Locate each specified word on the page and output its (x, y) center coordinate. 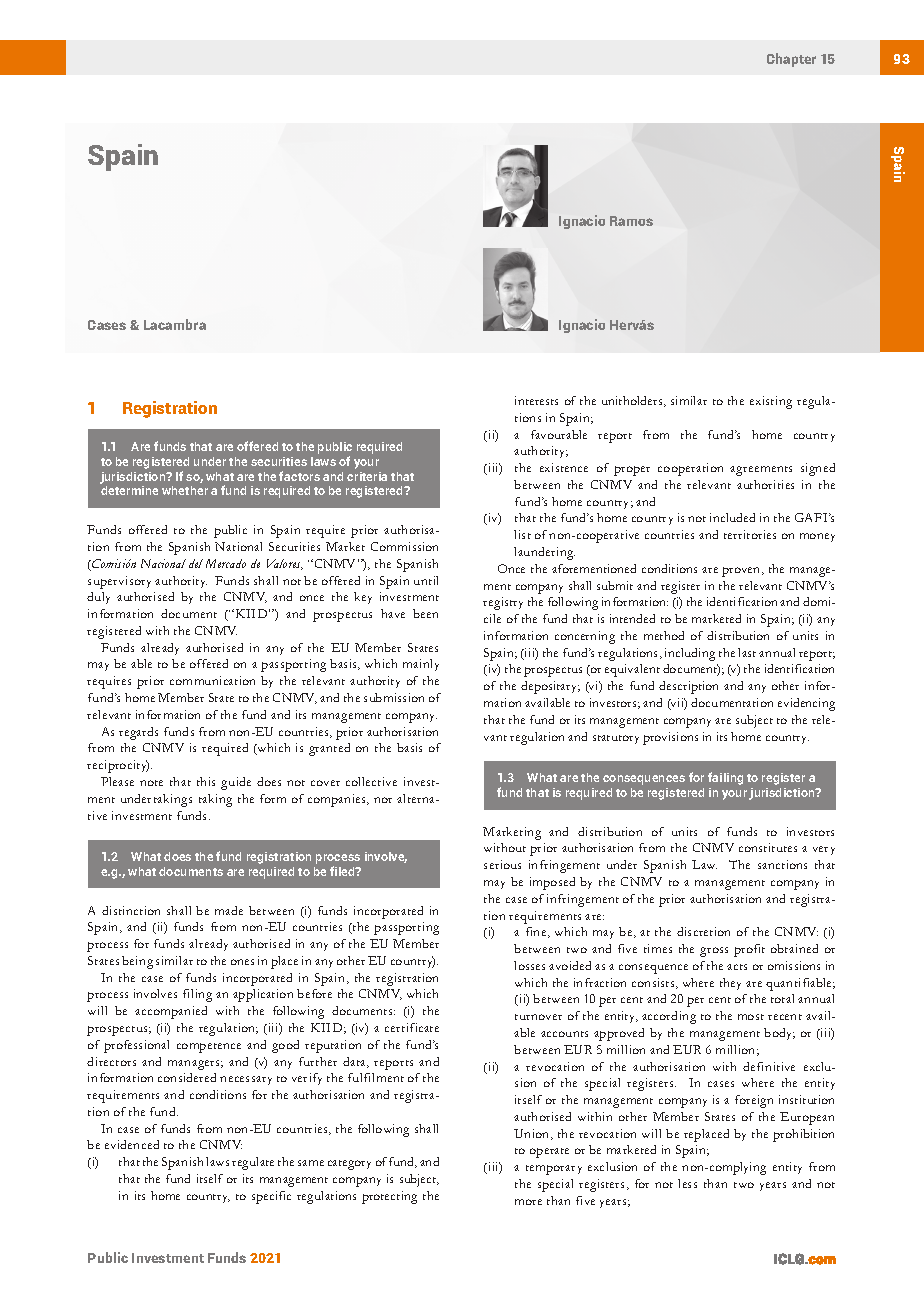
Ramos (631, 221)
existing (771, 402)
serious (502, 864)
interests (536, 400)
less (687, 1183)
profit (749, 950)
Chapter (791, 60)
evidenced (132, 1144)
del (196, 563)
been (425, 613)
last (747, 652)
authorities (765, 484)
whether (185, 490)
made (229, 910)
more (528, 1202)
